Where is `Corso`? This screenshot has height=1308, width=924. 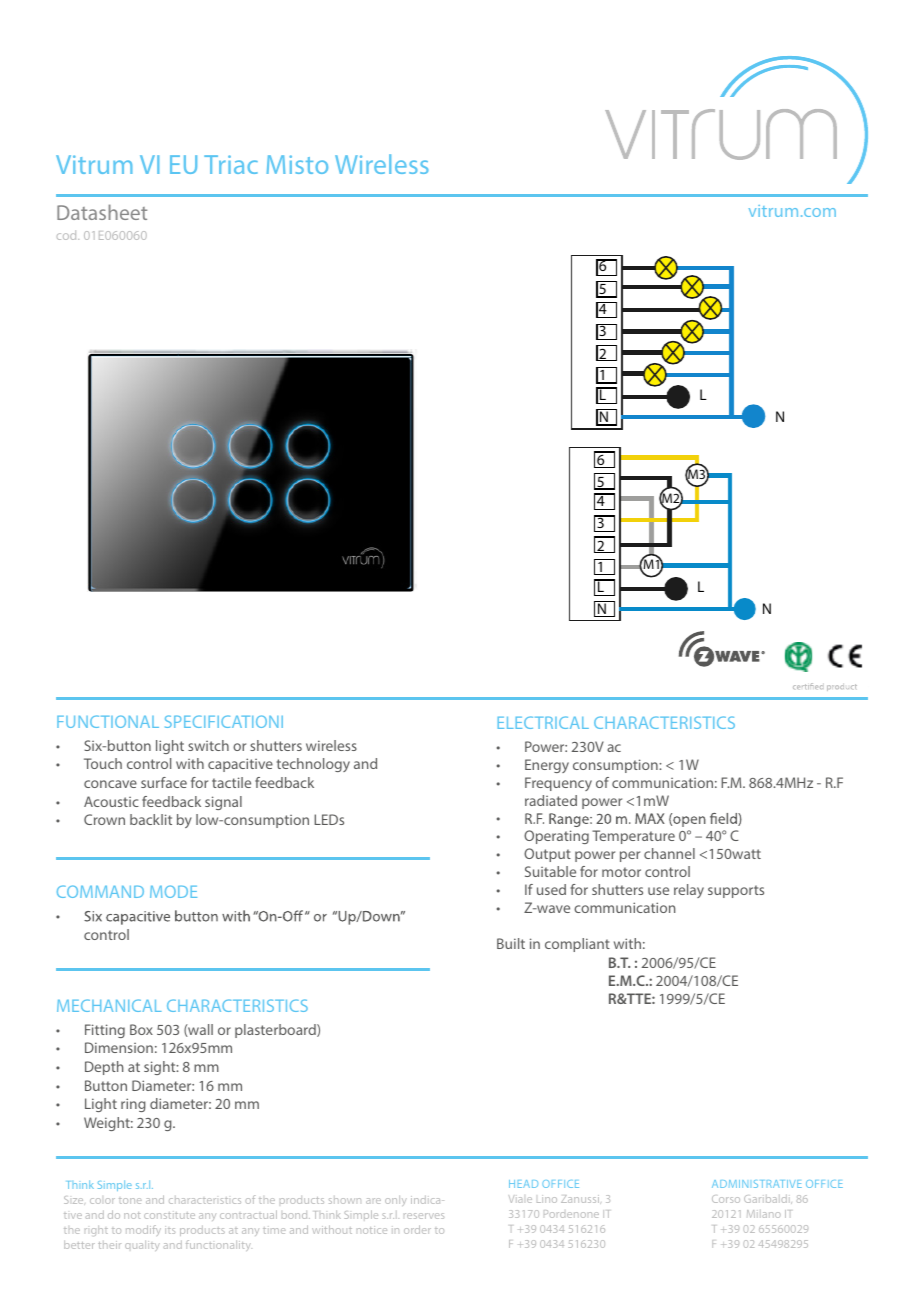 Corso is located at coordinates (726, 1199).
